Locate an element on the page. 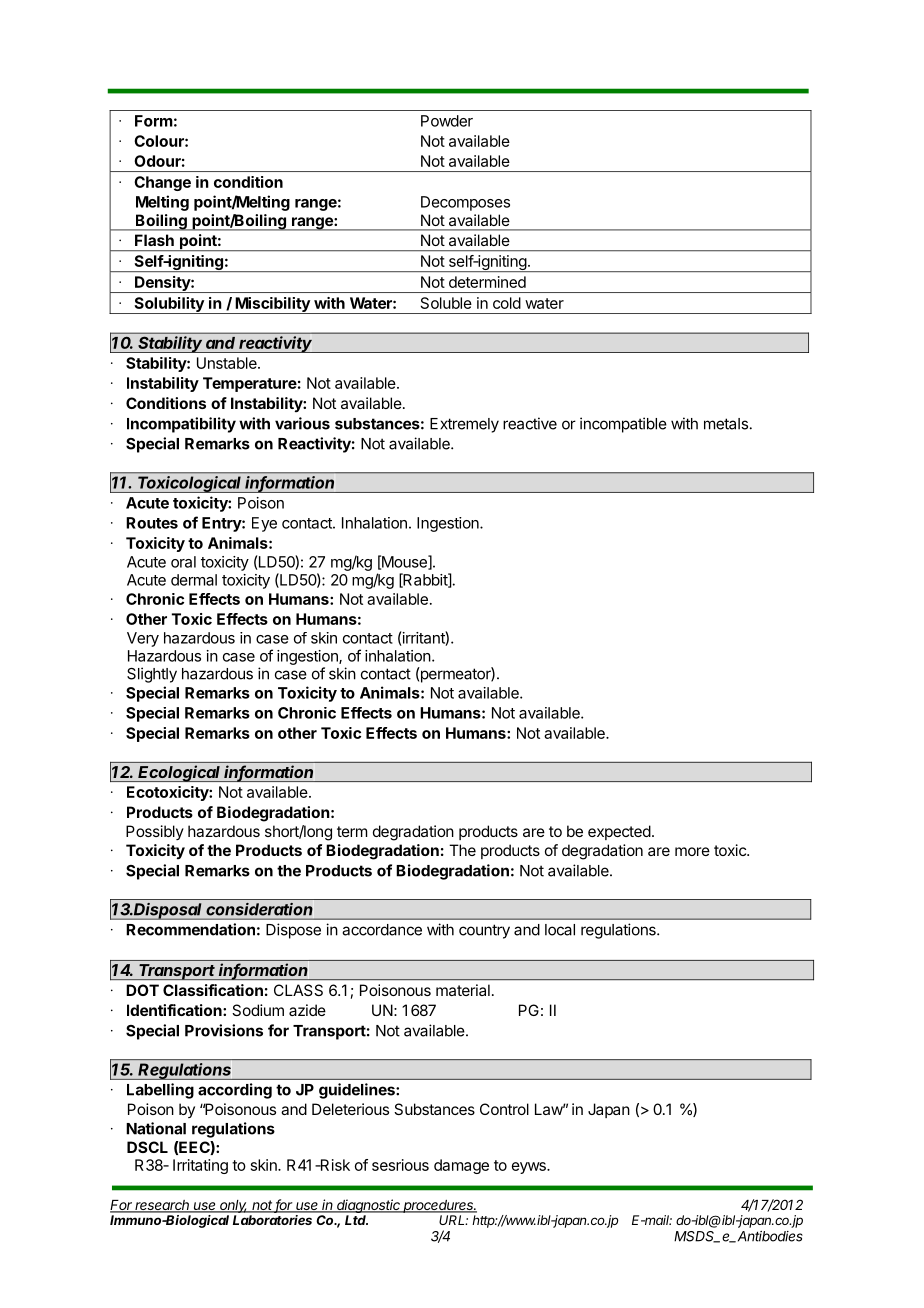 This document has width=924, height=1308. Control is located at coordinates (504, 1109).
